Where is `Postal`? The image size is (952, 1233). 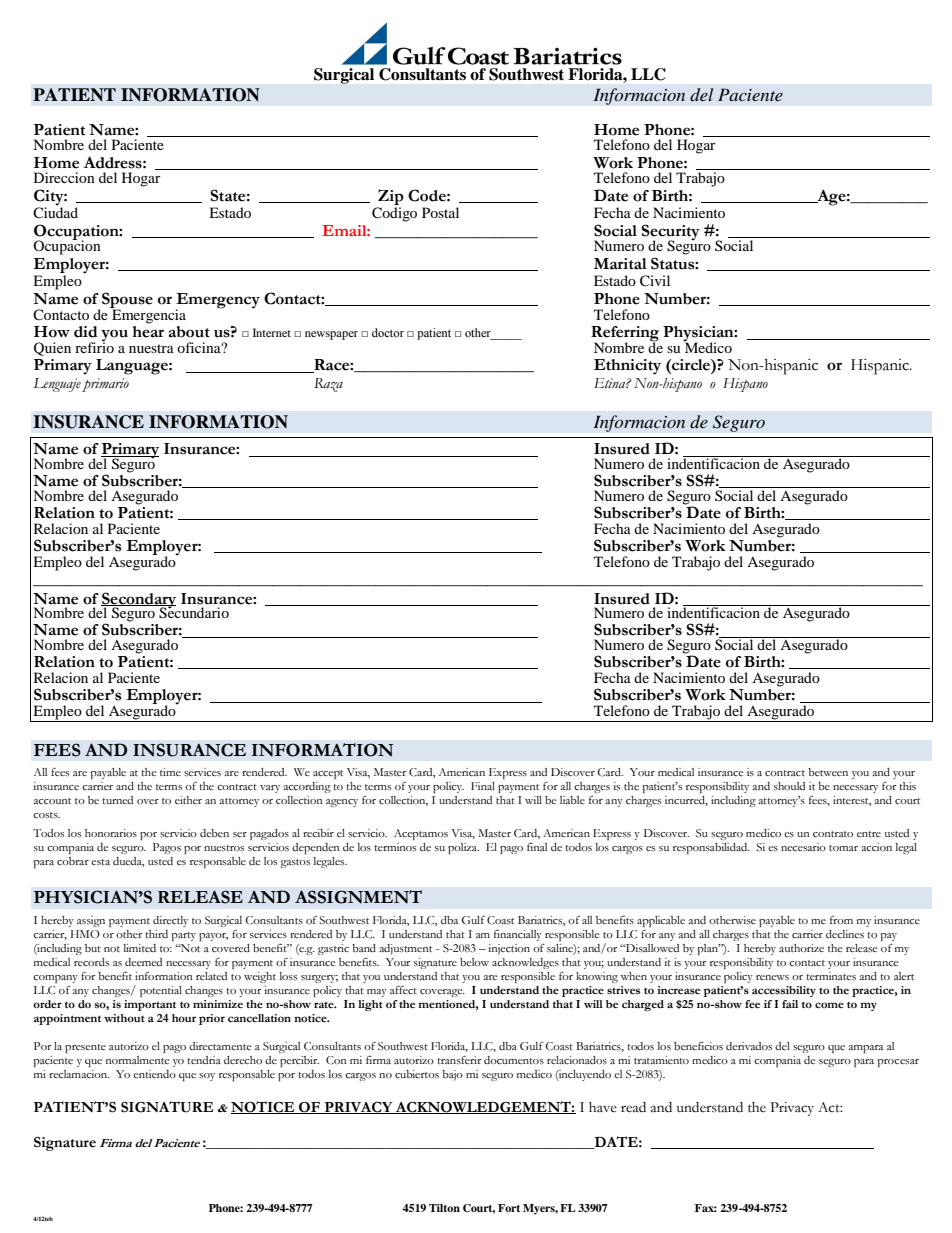 Postal is located at coordinates (440, 212).
